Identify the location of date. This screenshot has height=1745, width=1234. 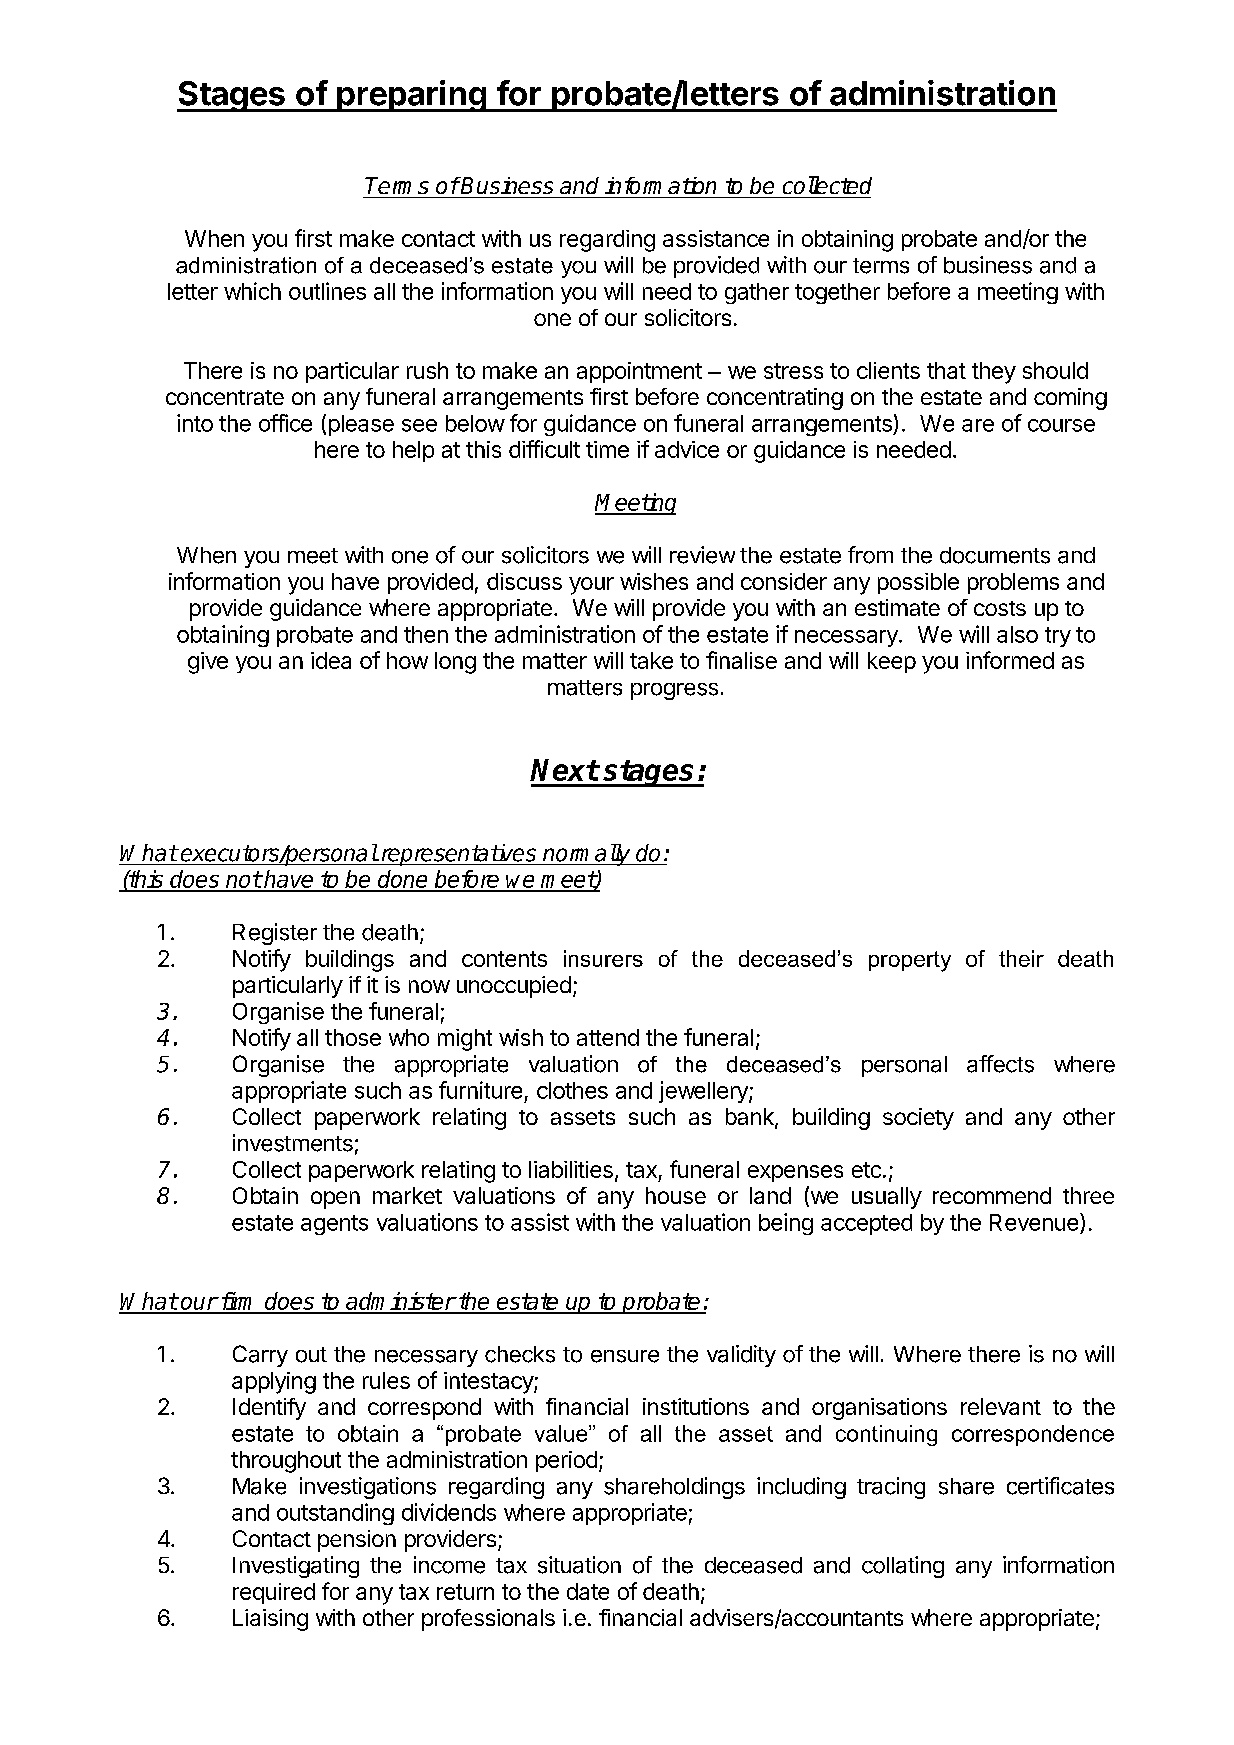
(588, 1591).
